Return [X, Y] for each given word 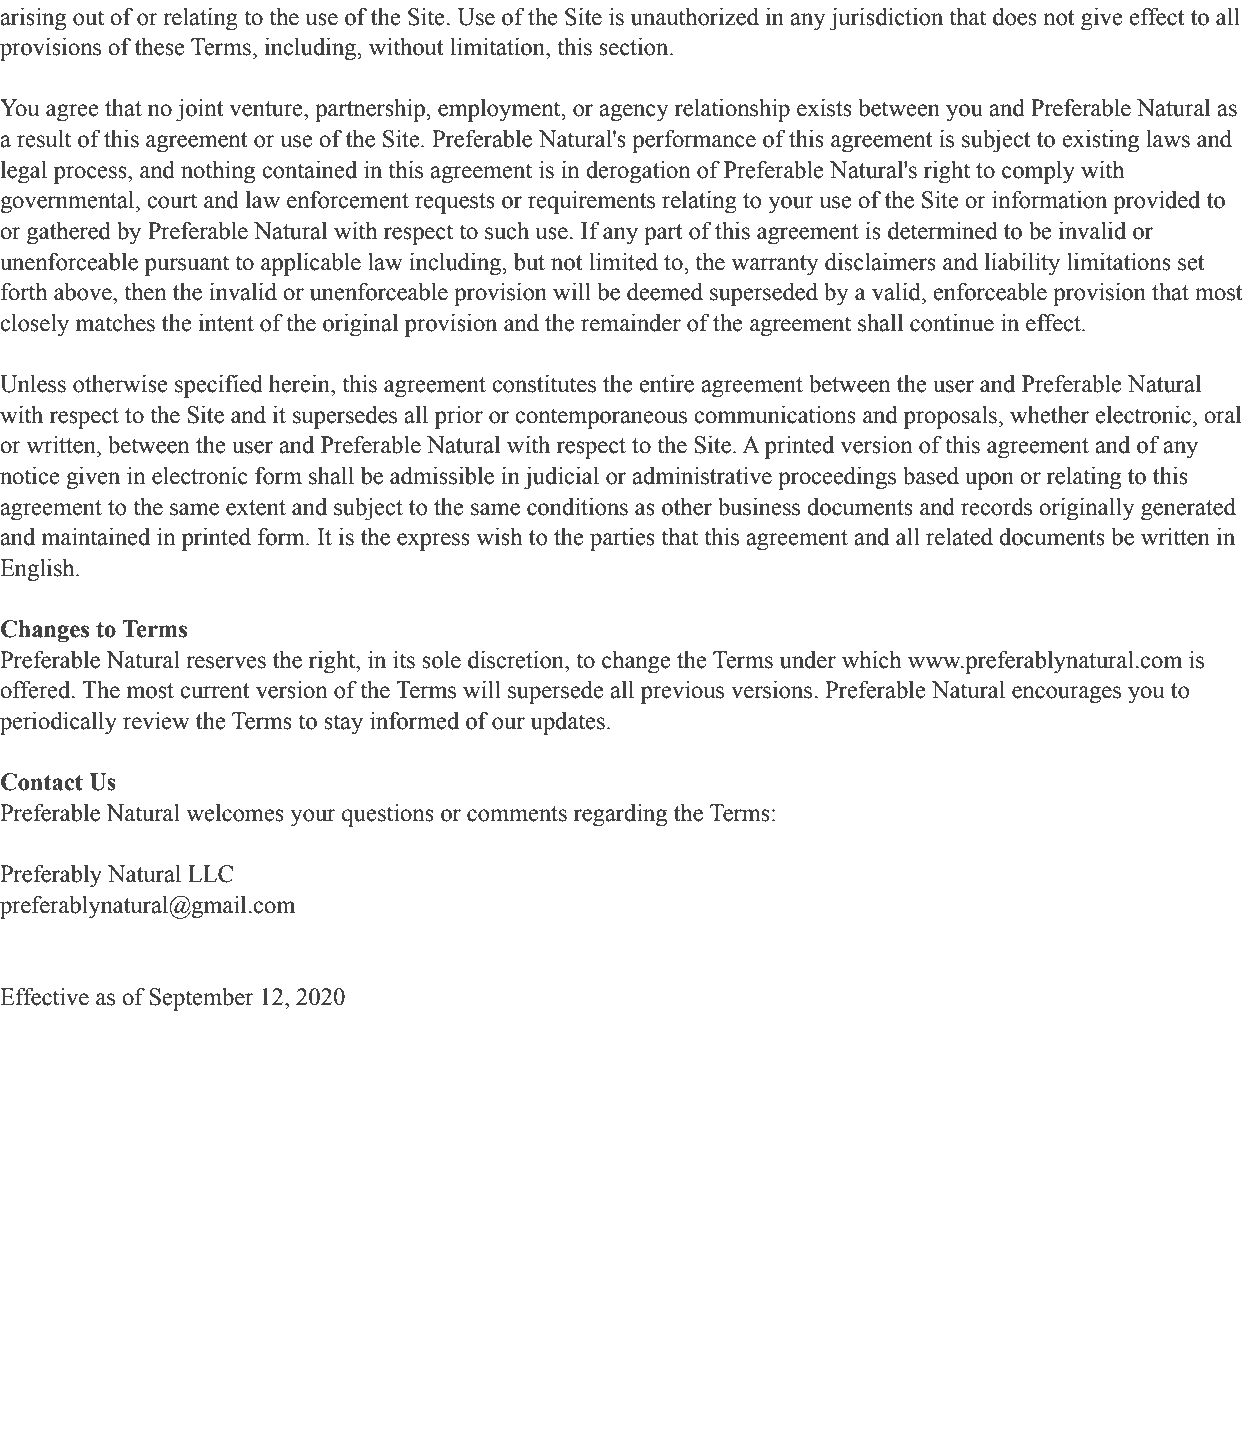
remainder [631, 323]
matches [115, 323]
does [1015, 17]
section [635, 47]
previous [682, 692]
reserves [226, 662]
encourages [1066, 695]
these [160, 47]
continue [952, 323]
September [201, 999]
